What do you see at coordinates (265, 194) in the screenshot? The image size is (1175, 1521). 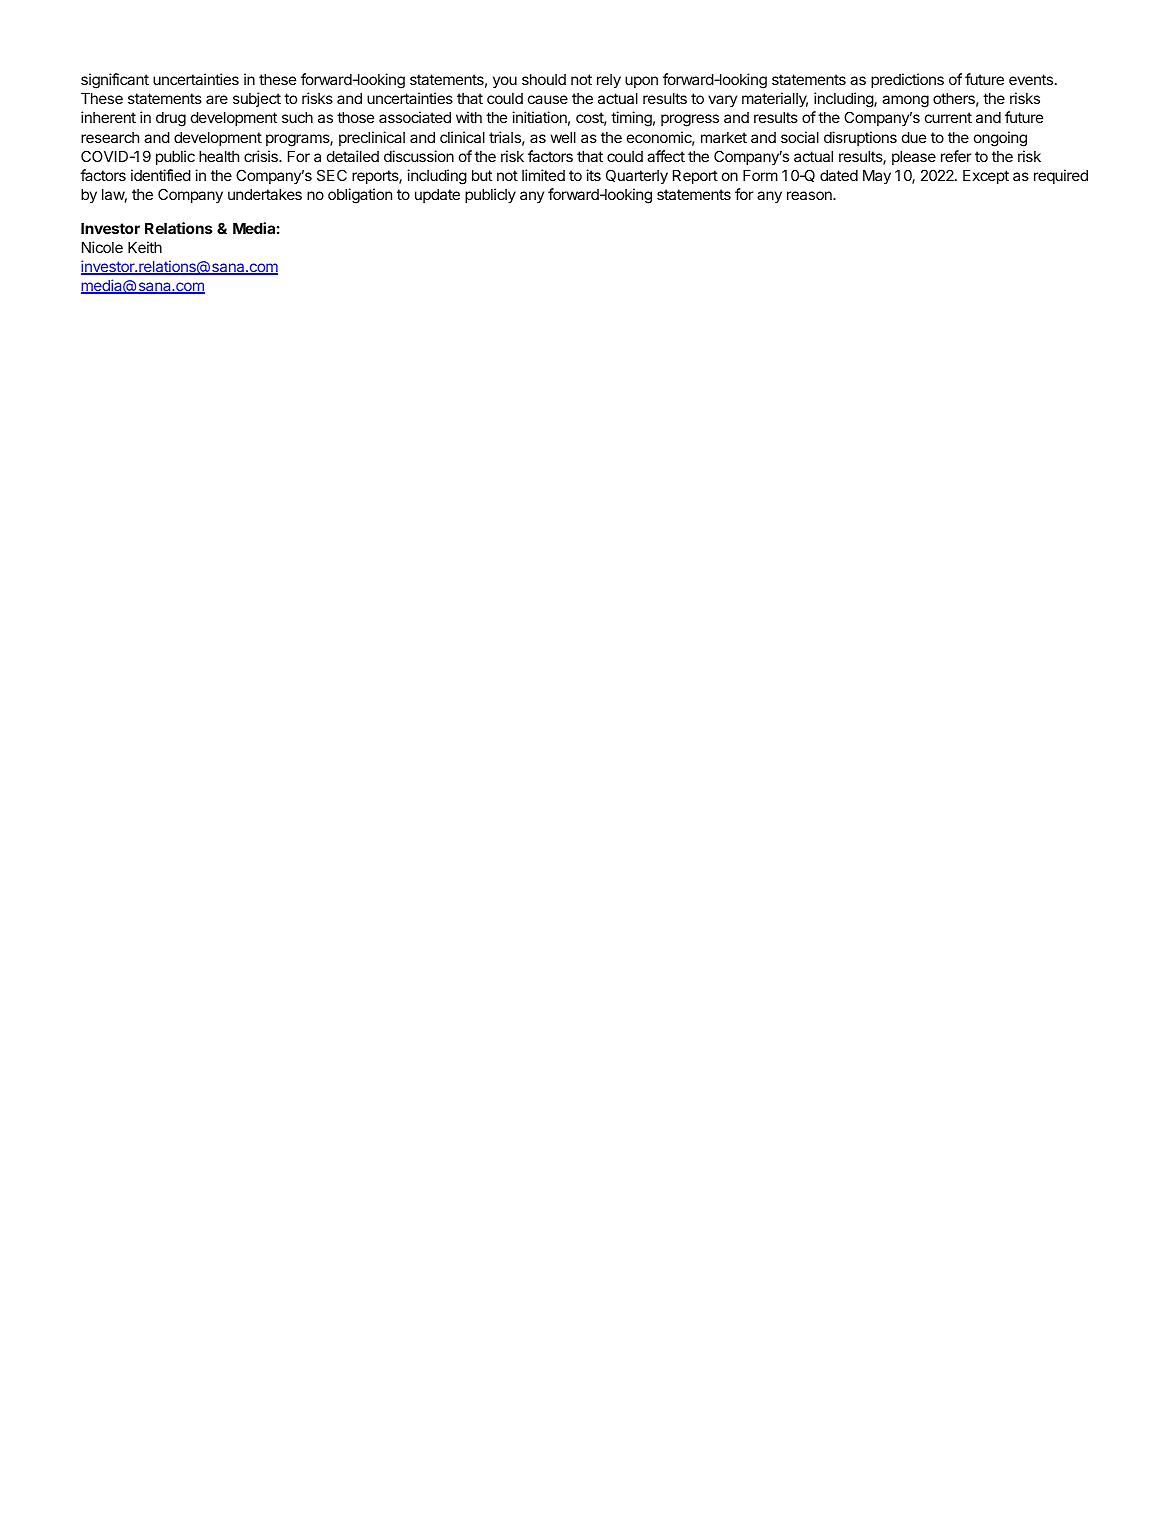 I see `undertakes` at bounding box center [265, 194].
